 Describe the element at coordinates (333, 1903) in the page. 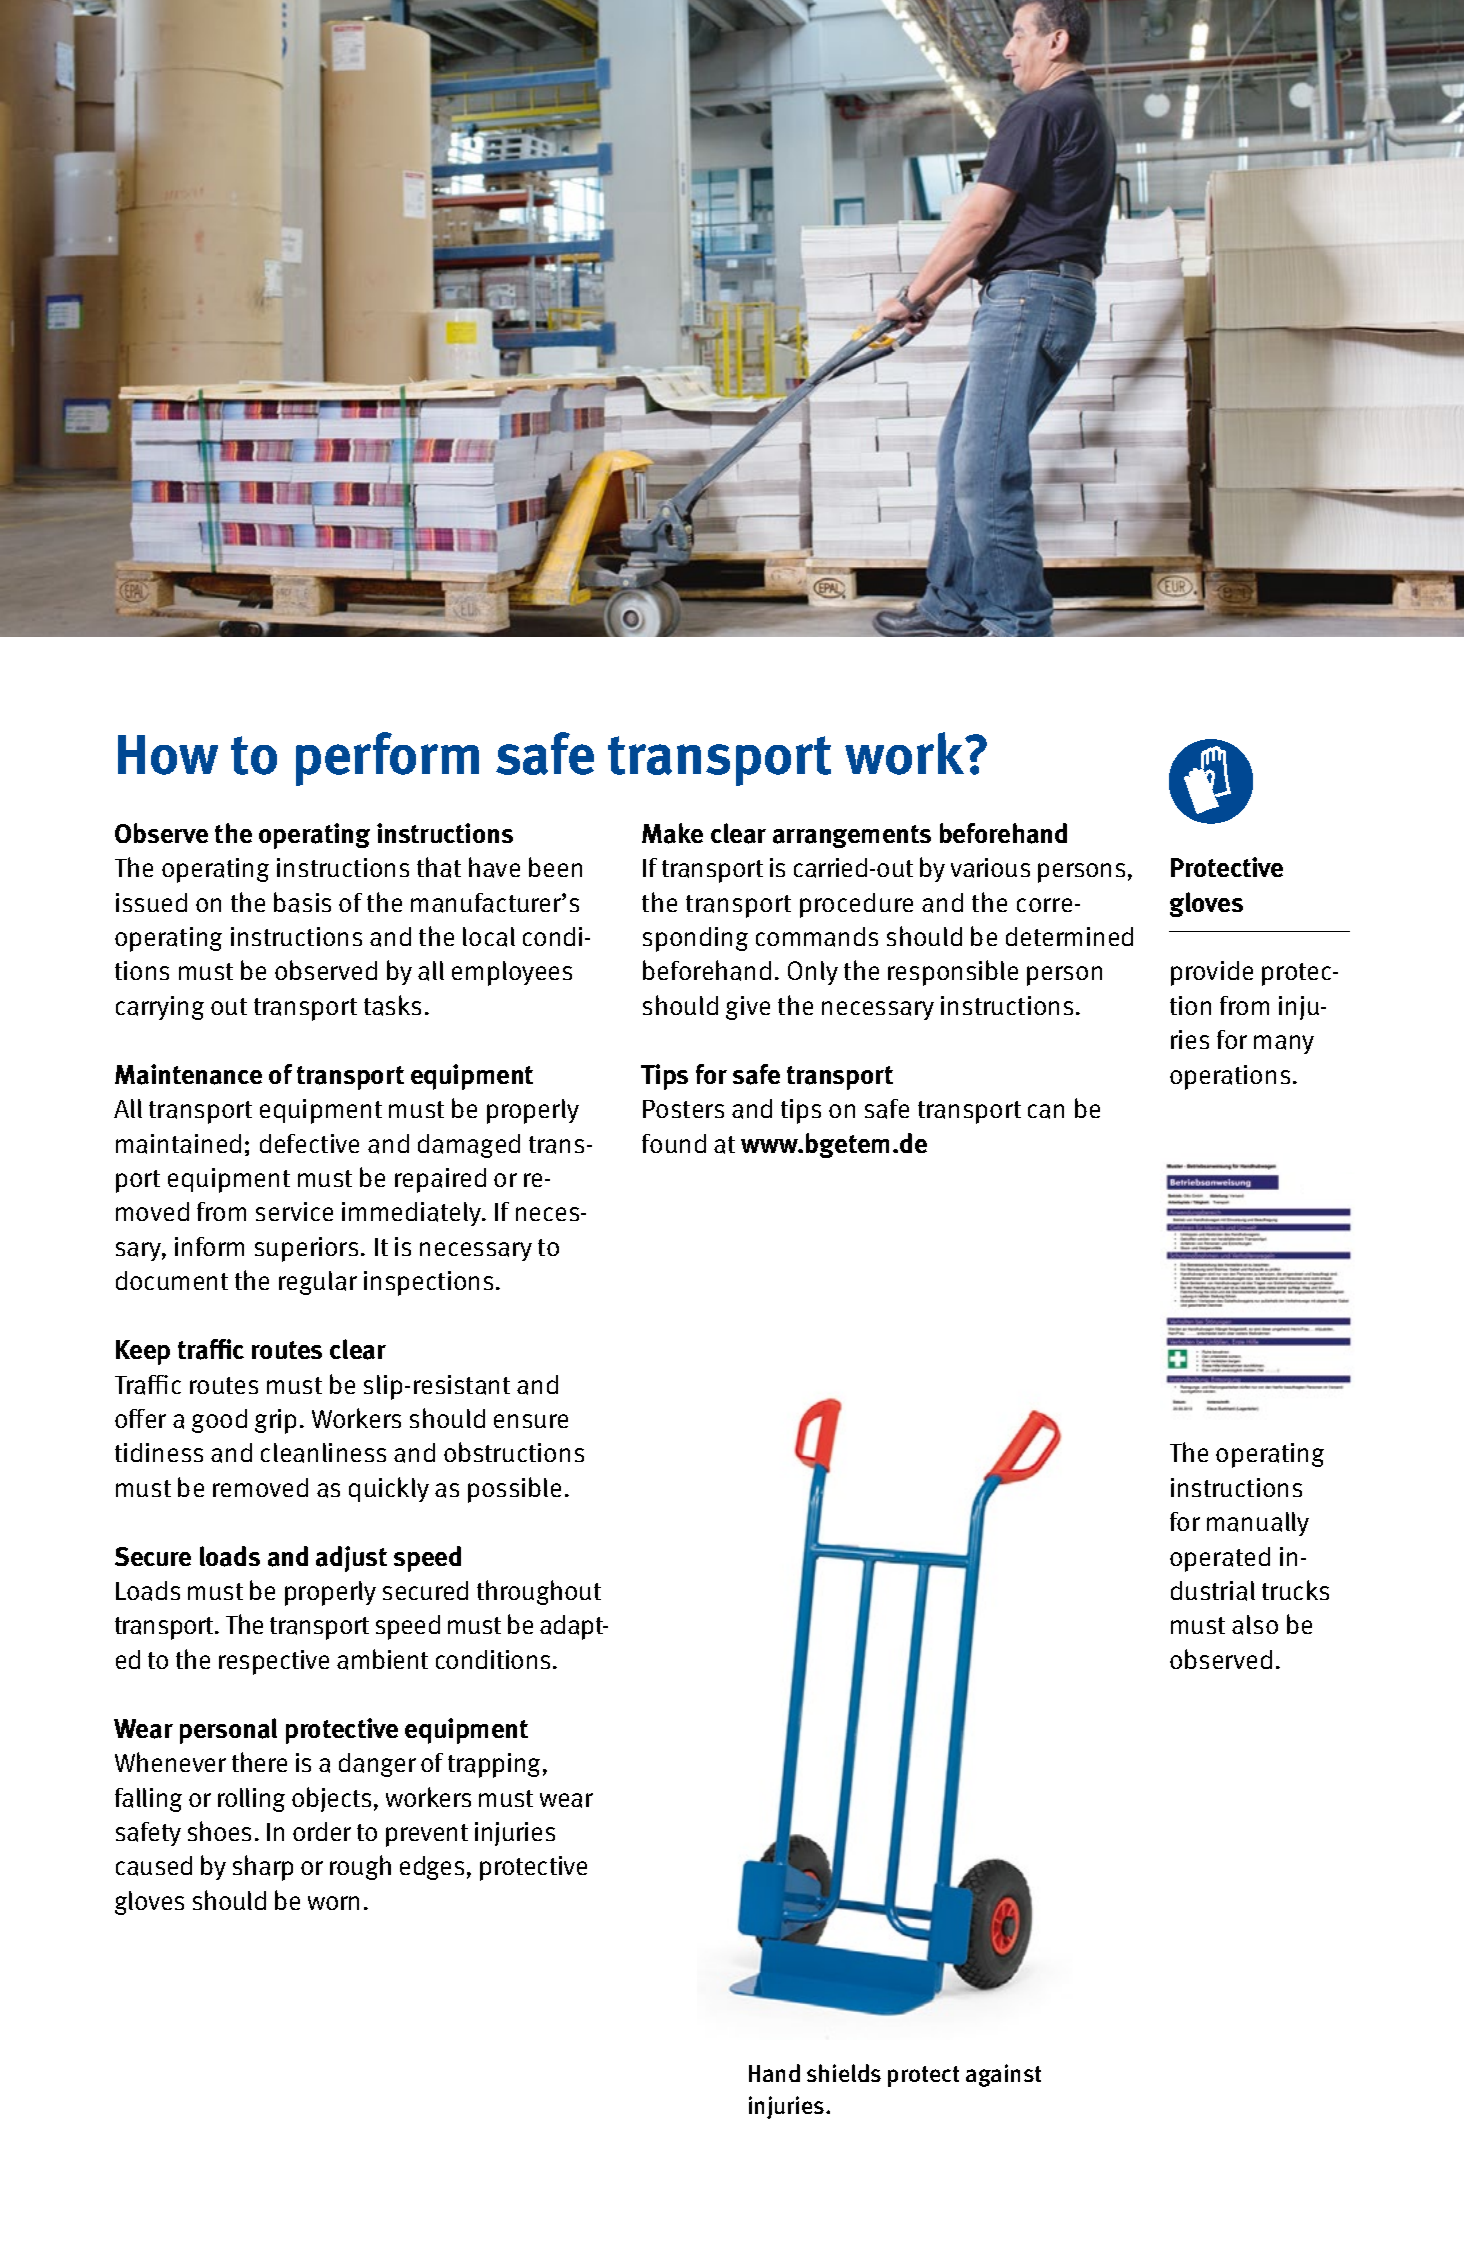

I see `worn` at that location.
